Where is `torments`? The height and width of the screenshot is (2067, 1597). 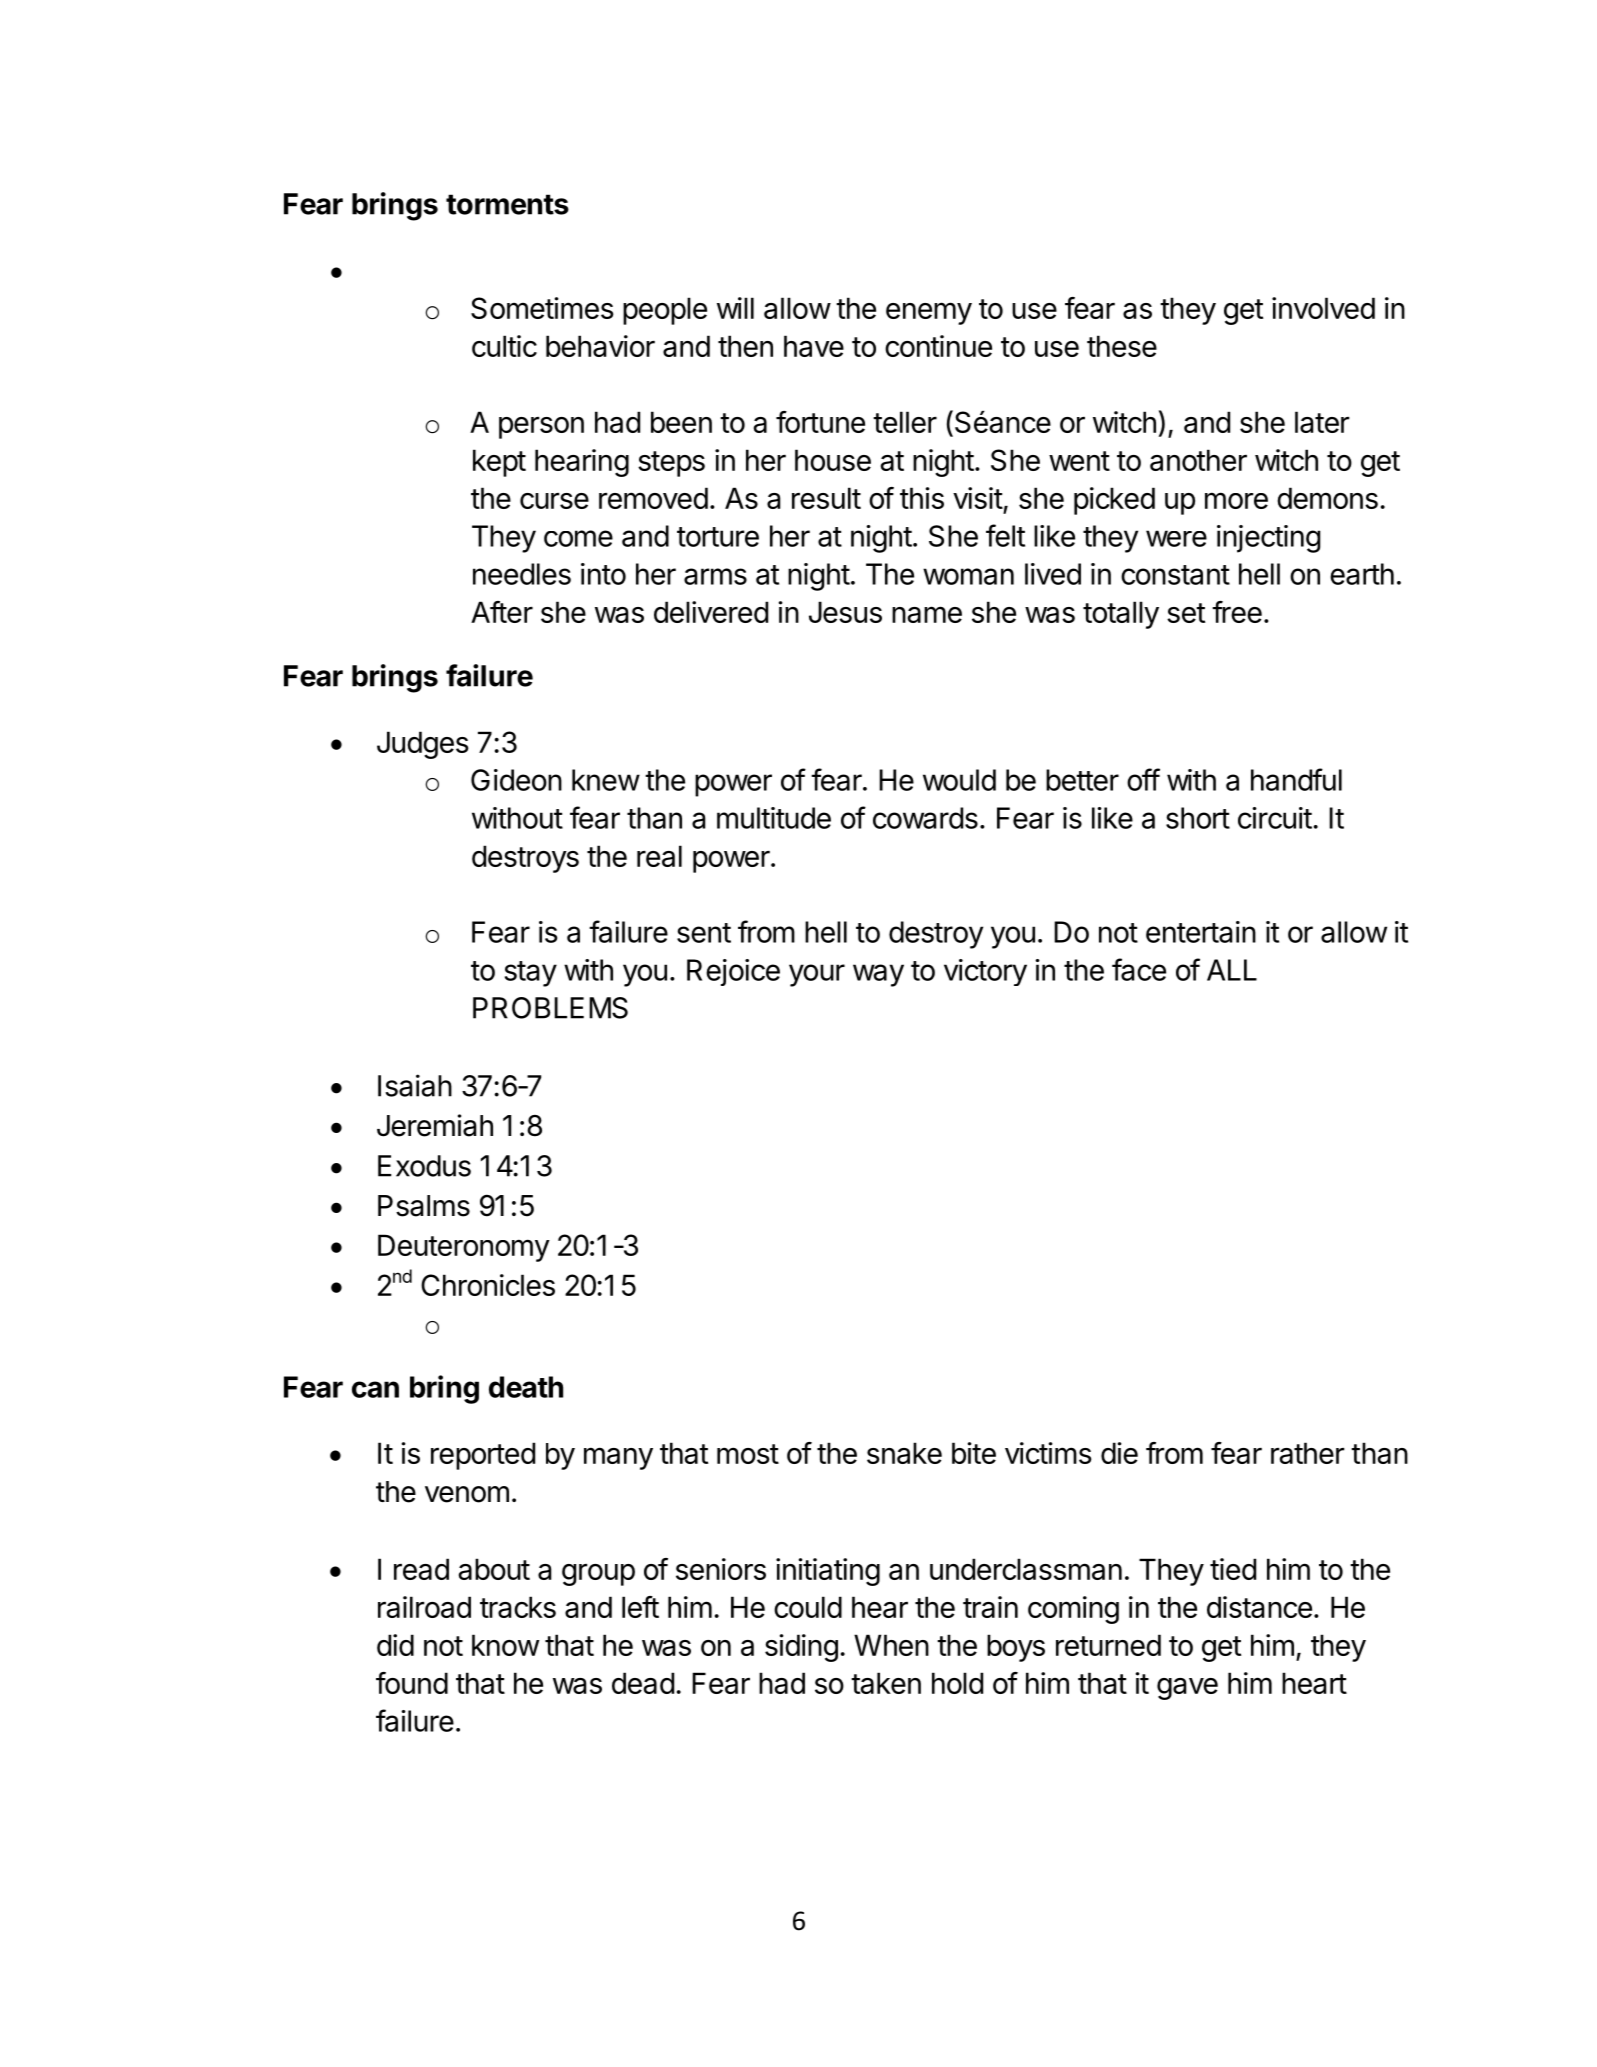
torments is located at coordinates (507, 204).
